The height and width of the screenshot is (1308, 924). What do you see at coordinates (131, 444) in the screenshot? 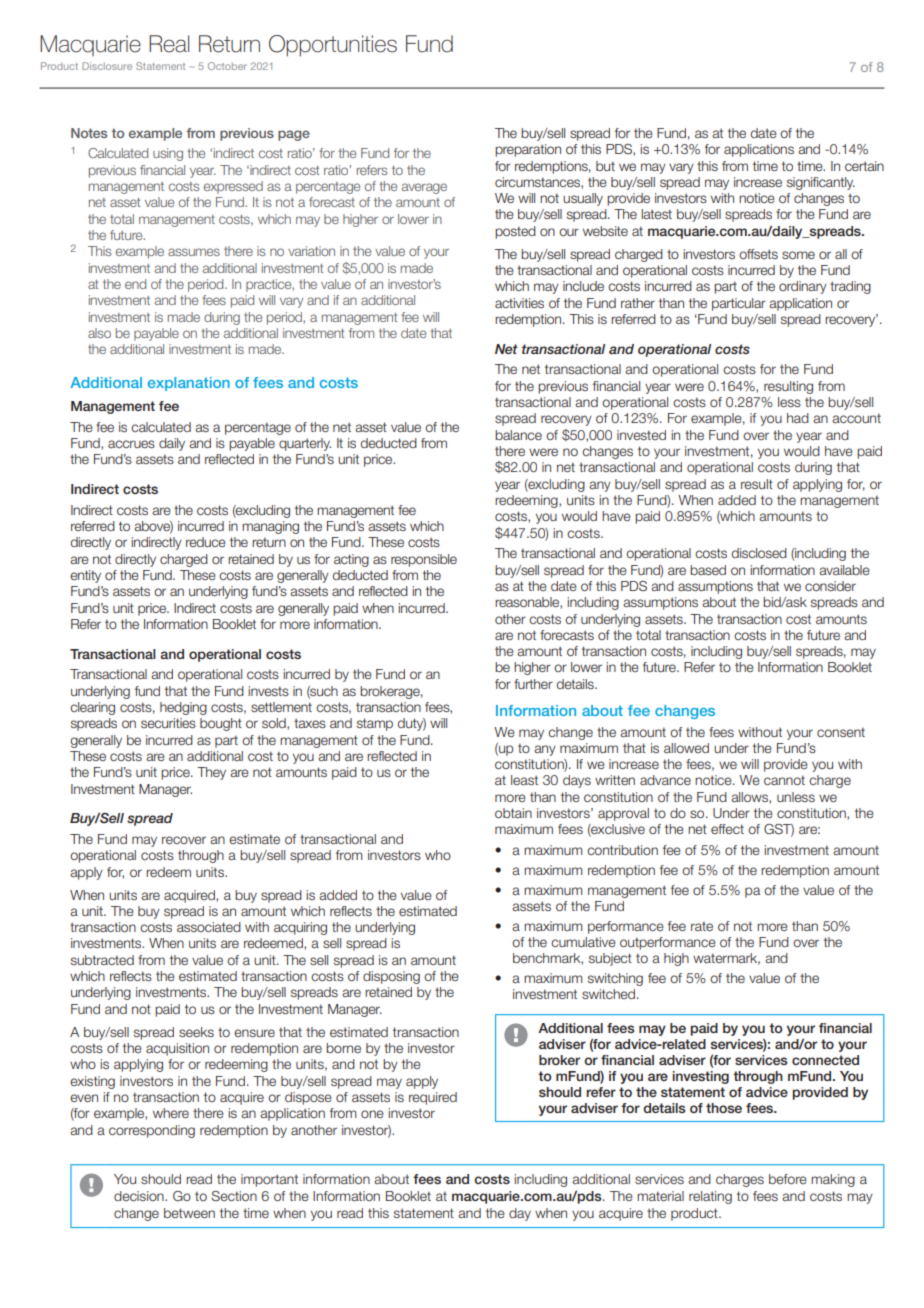
I see `accrues` at bounding box center [131, 444].
